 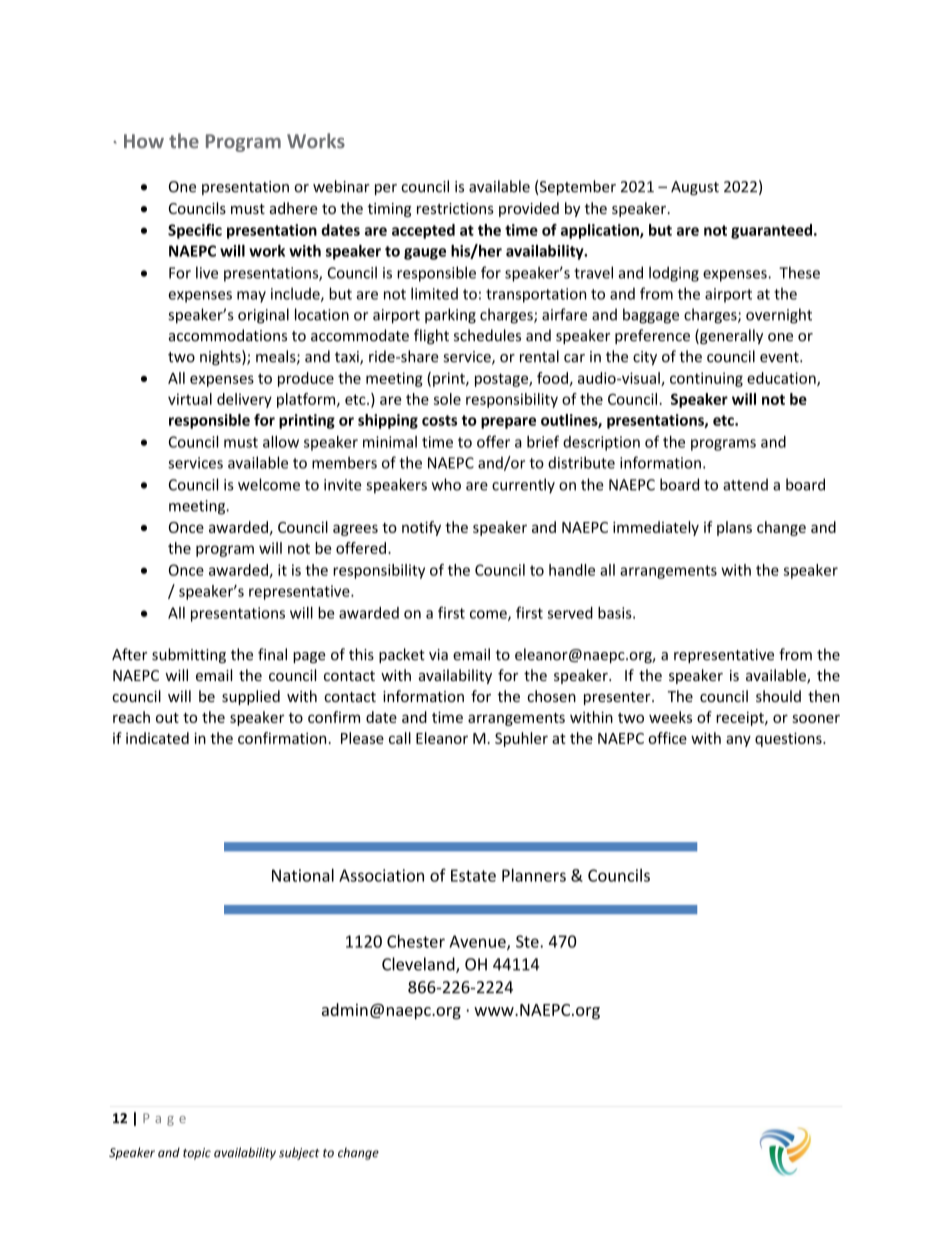 What do you see at coordinates (778, 696) in the document?
I see `should` at bounding box center [778, 696].
